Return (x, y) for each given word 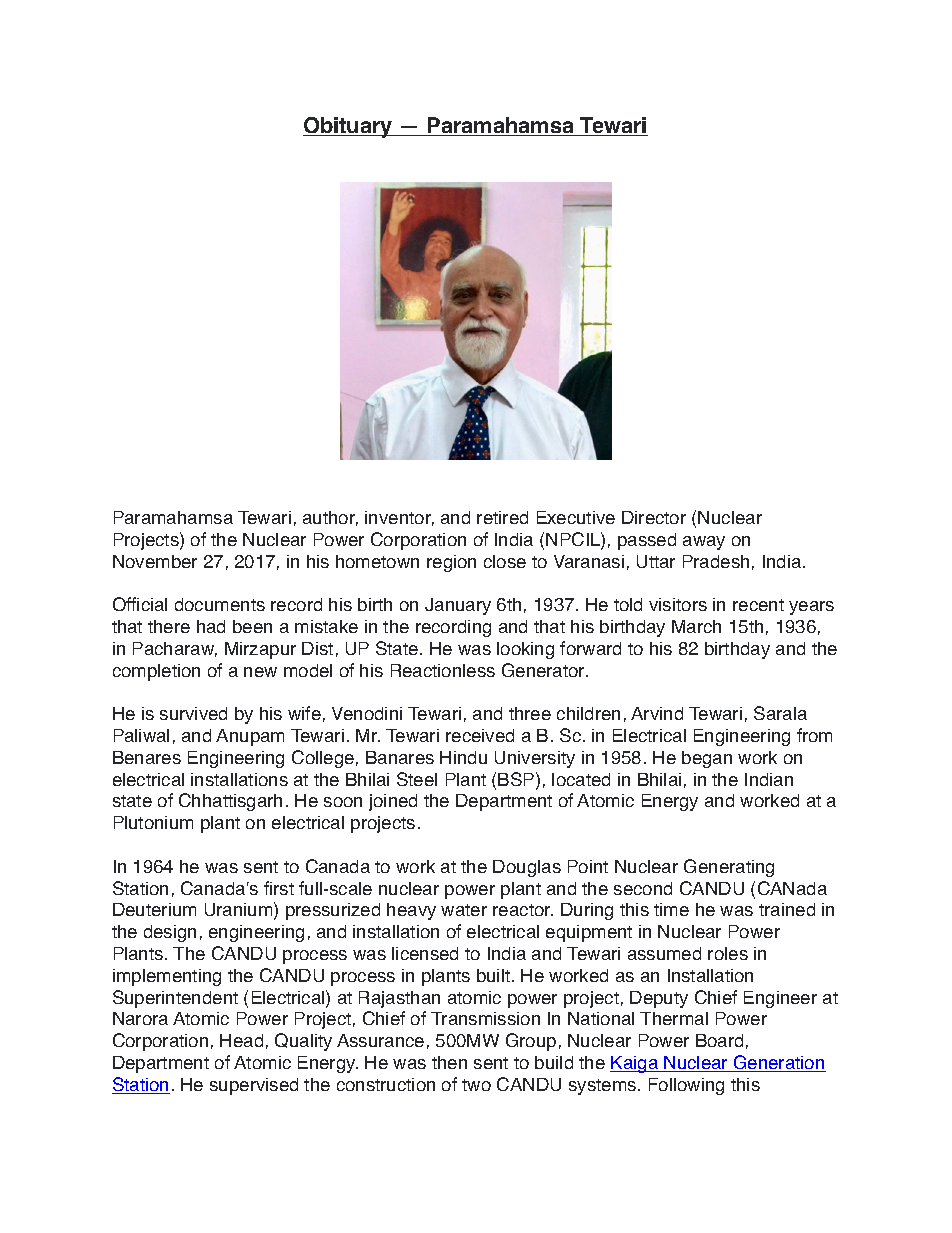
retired (502, 517)
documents (220, 604)
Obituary (349, 127)
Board (719, 1040)
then (449, 1062)
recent (758, 605)
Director (654, 517)
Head (241, 1040)
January (458, 606)
